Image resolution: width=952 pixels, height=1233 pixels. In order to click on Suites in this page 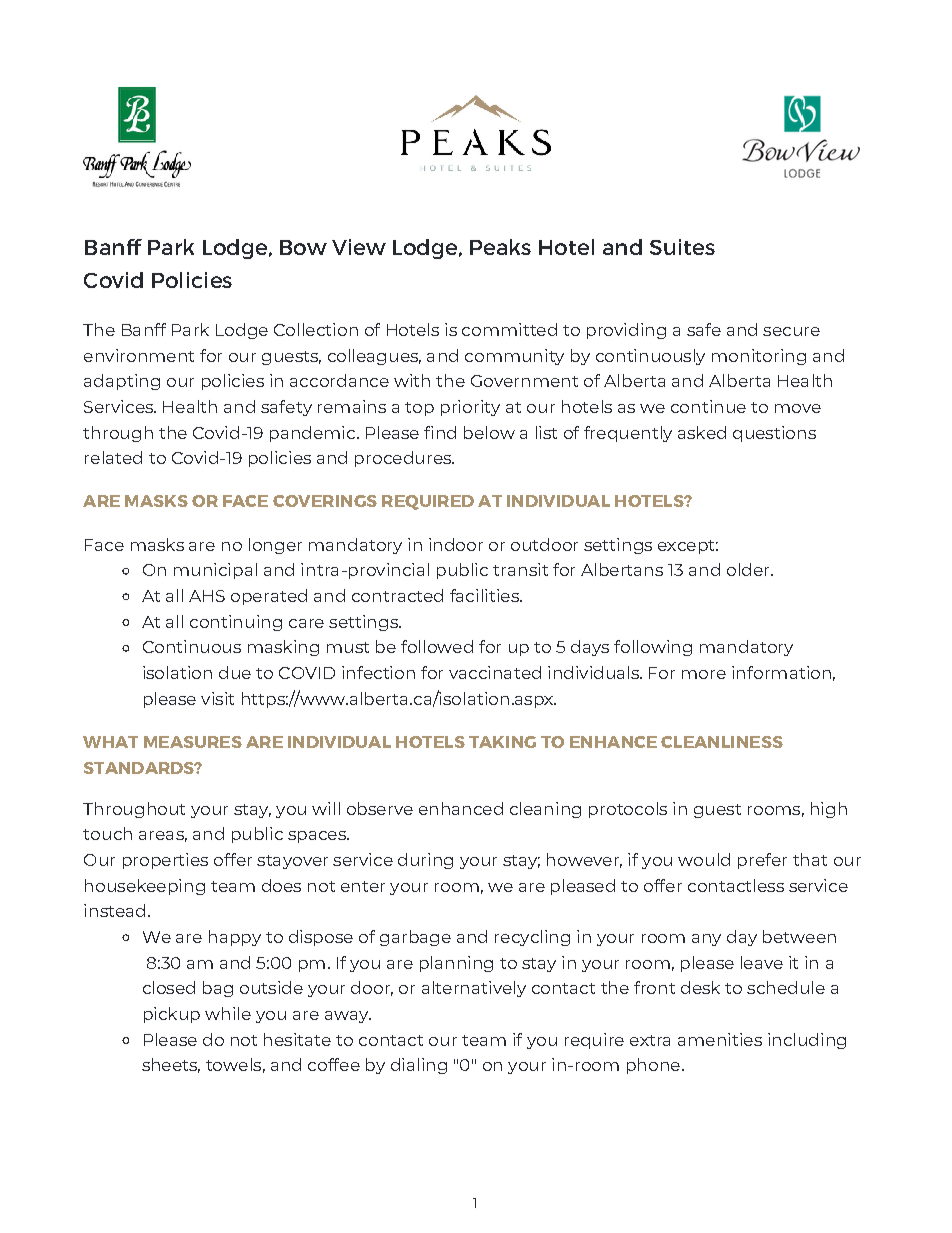, I will do `click(682, 247)`.
